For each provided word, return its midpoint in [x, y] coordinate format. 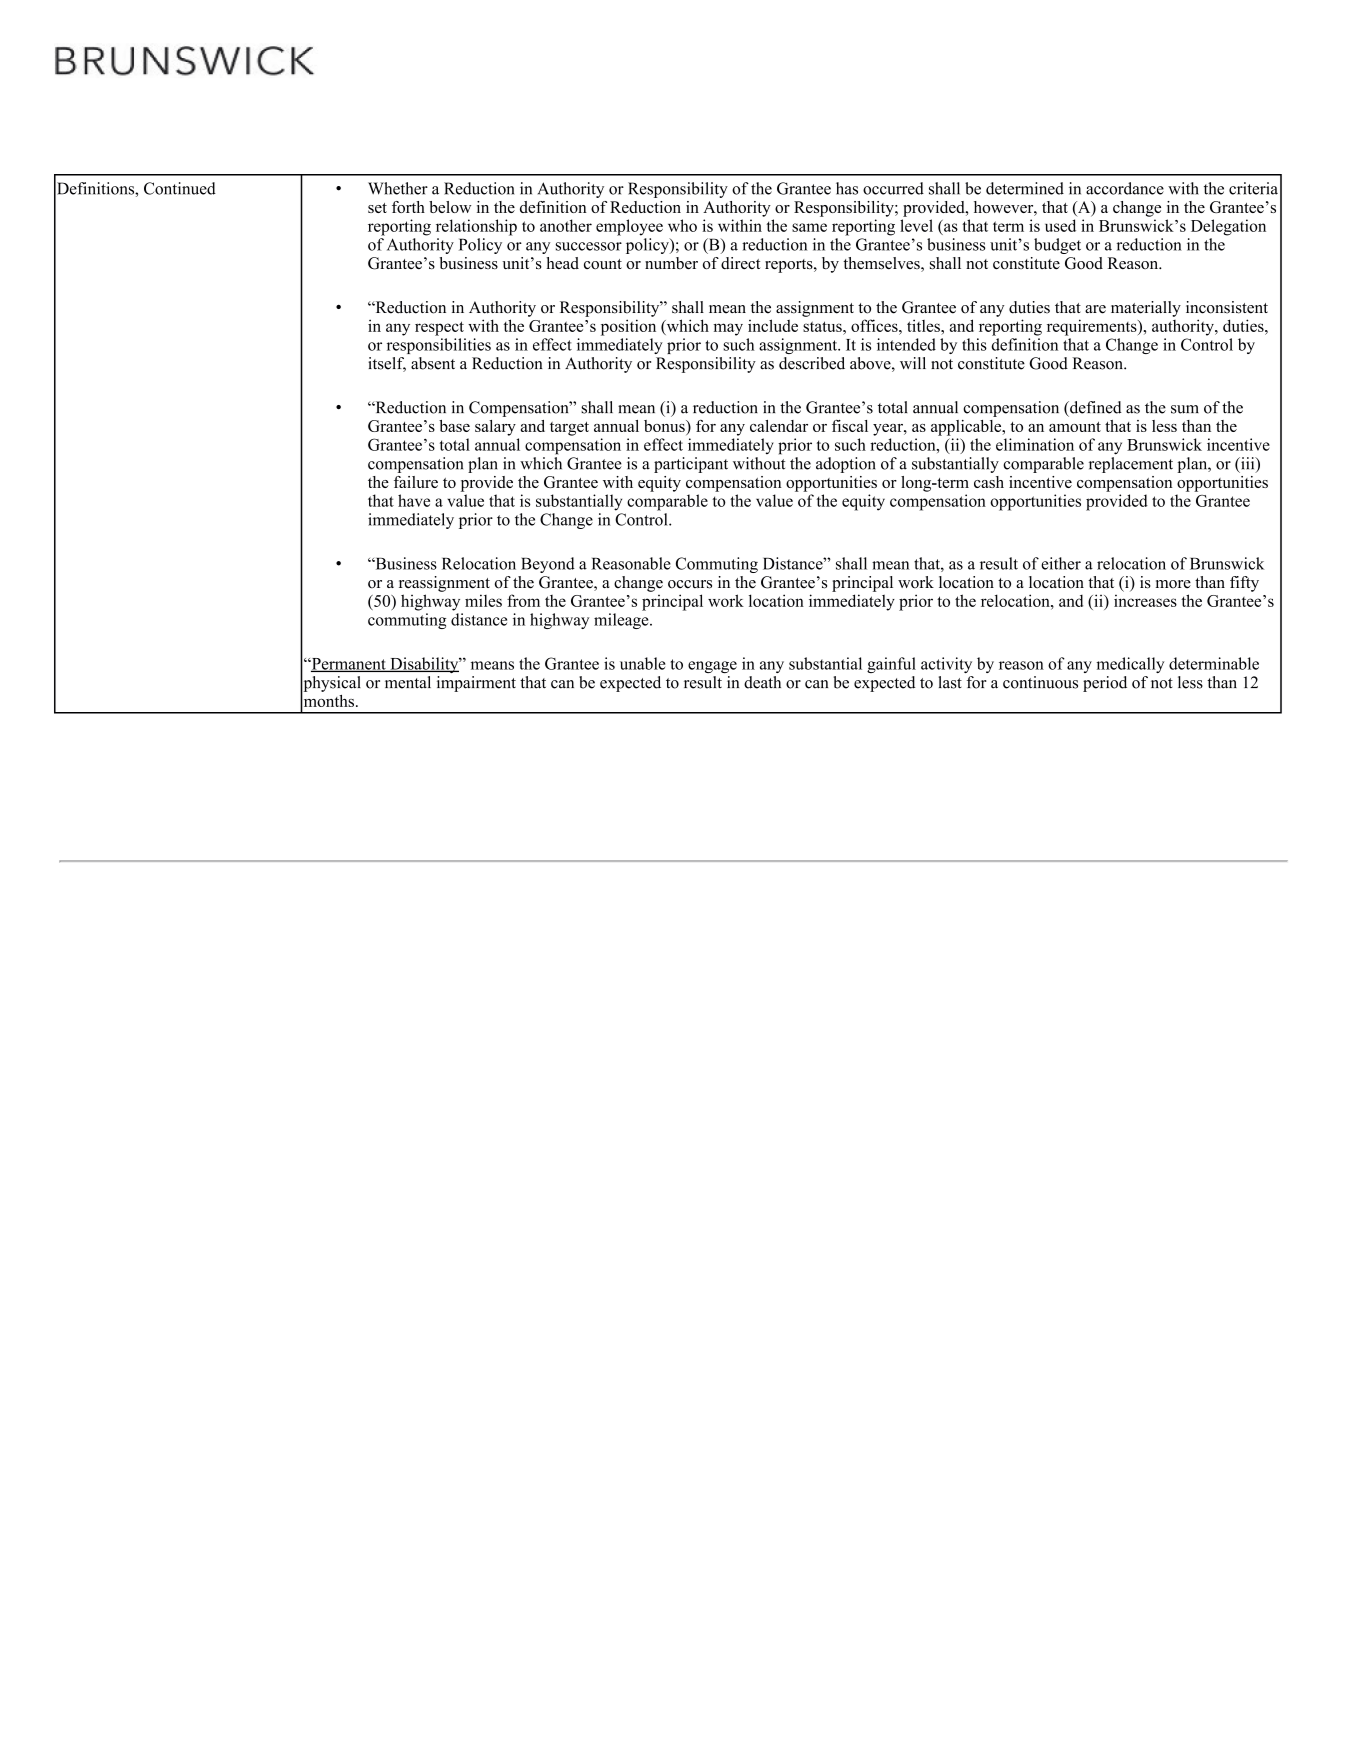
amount [1075, 427]
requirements [1093, 327]
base [454, 426]
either [1061, 563]
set [377, 208]
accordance [1125, 188]
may [728, 329]
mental [408, 682]
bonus [665, 427]
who [682, 225]
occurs [690, 584]
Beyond [548, 565]
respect [439, 328]
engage [712, 667]
